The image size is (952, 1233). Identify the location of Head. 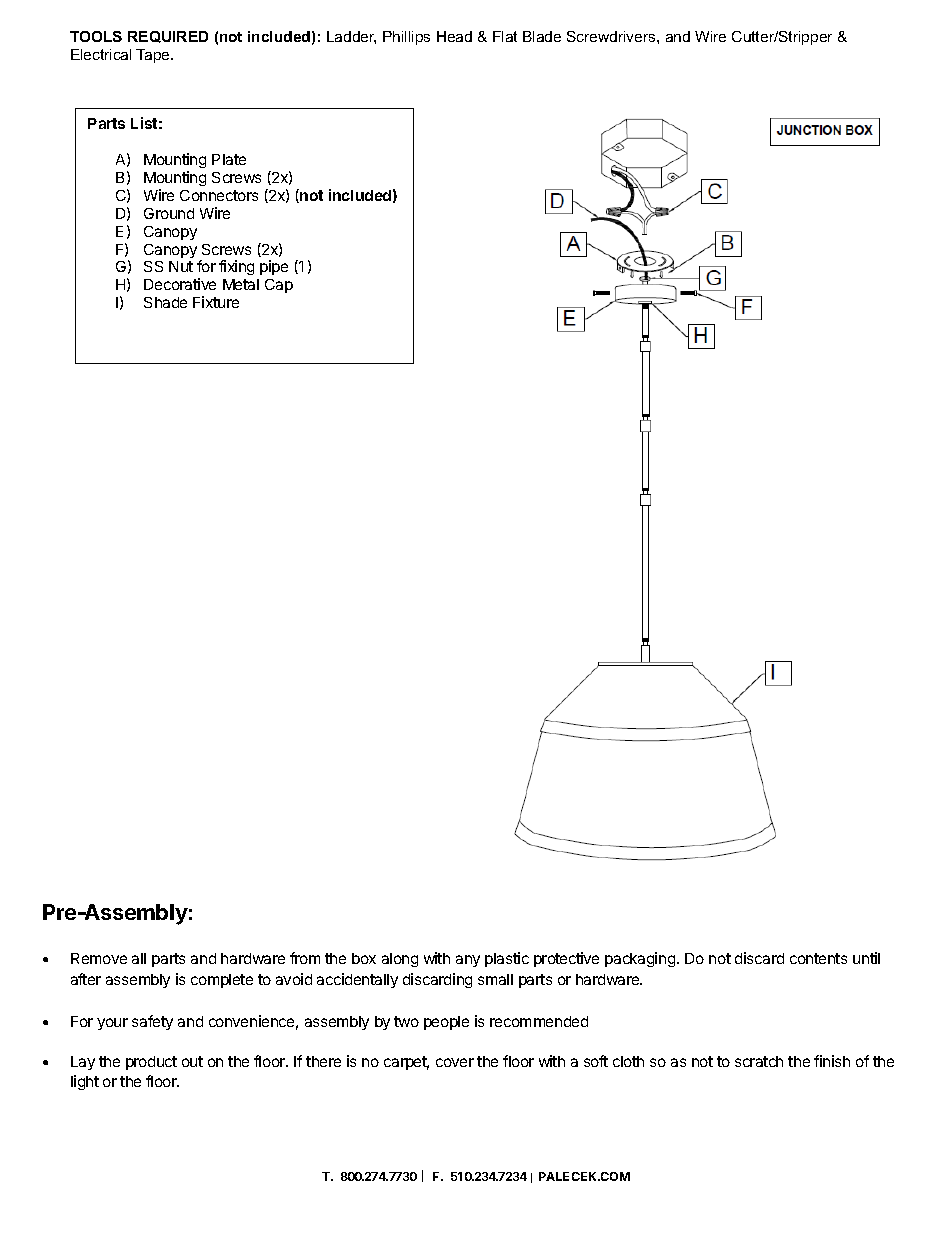
(454, 36).
